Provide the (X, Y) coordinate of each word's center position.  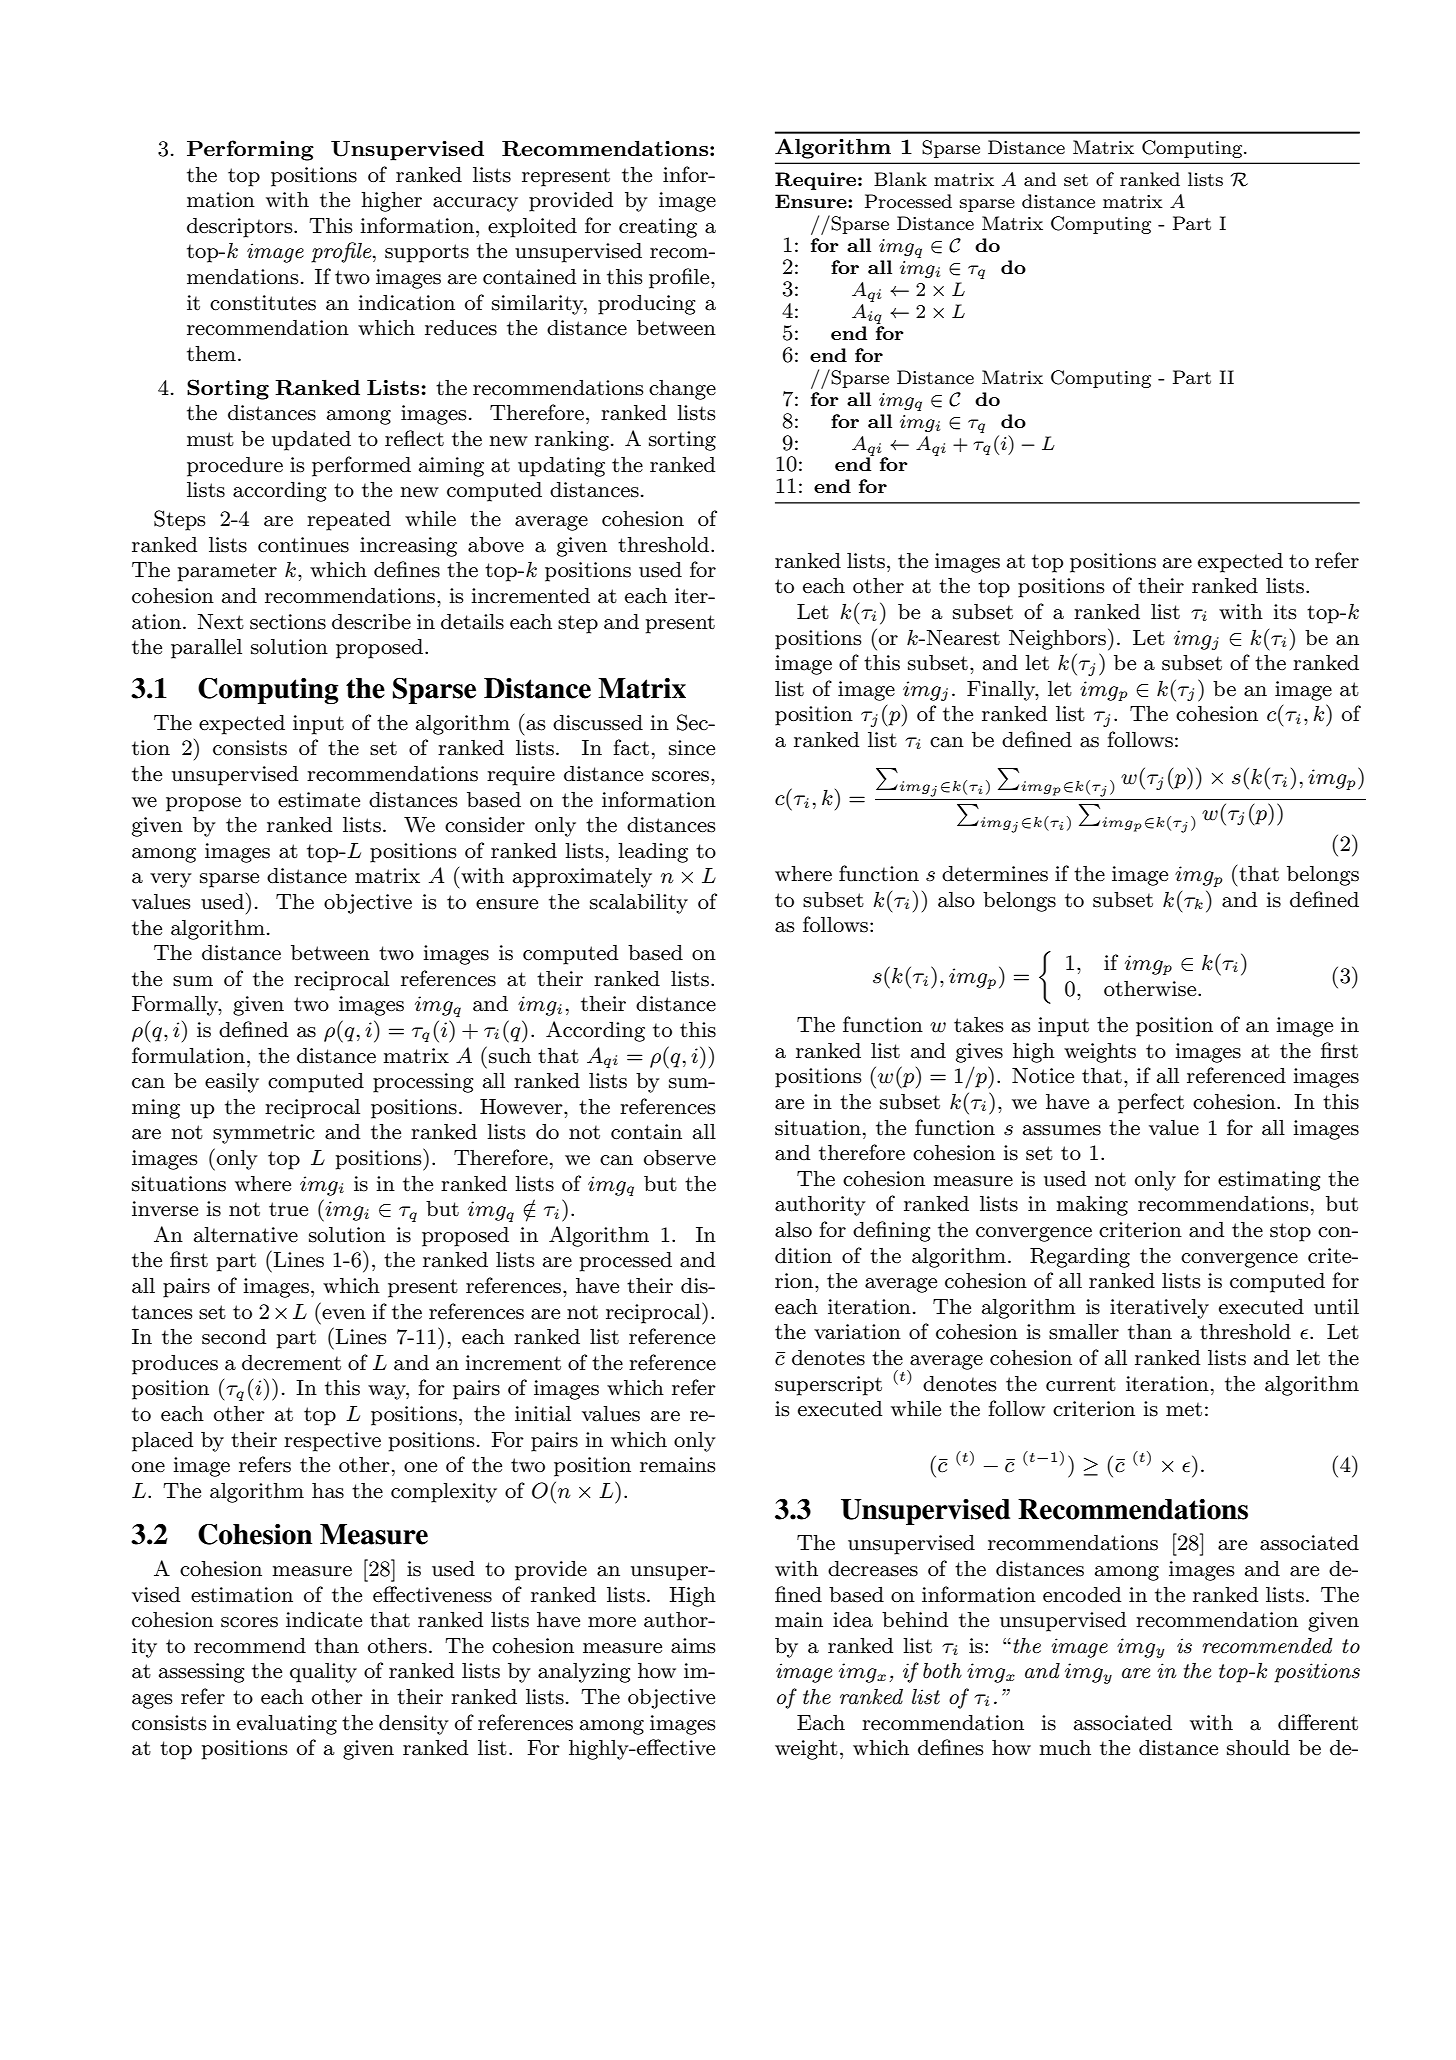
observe (680, 1158)
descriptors (241, 228)
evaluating (287, 1725)
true (288, 1209)
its (1285, 612)
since (692, 748)
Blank (900, 179)
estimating (1269, 1181)
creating (658, 228)
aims (693, 1646)
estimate (319, 800)
